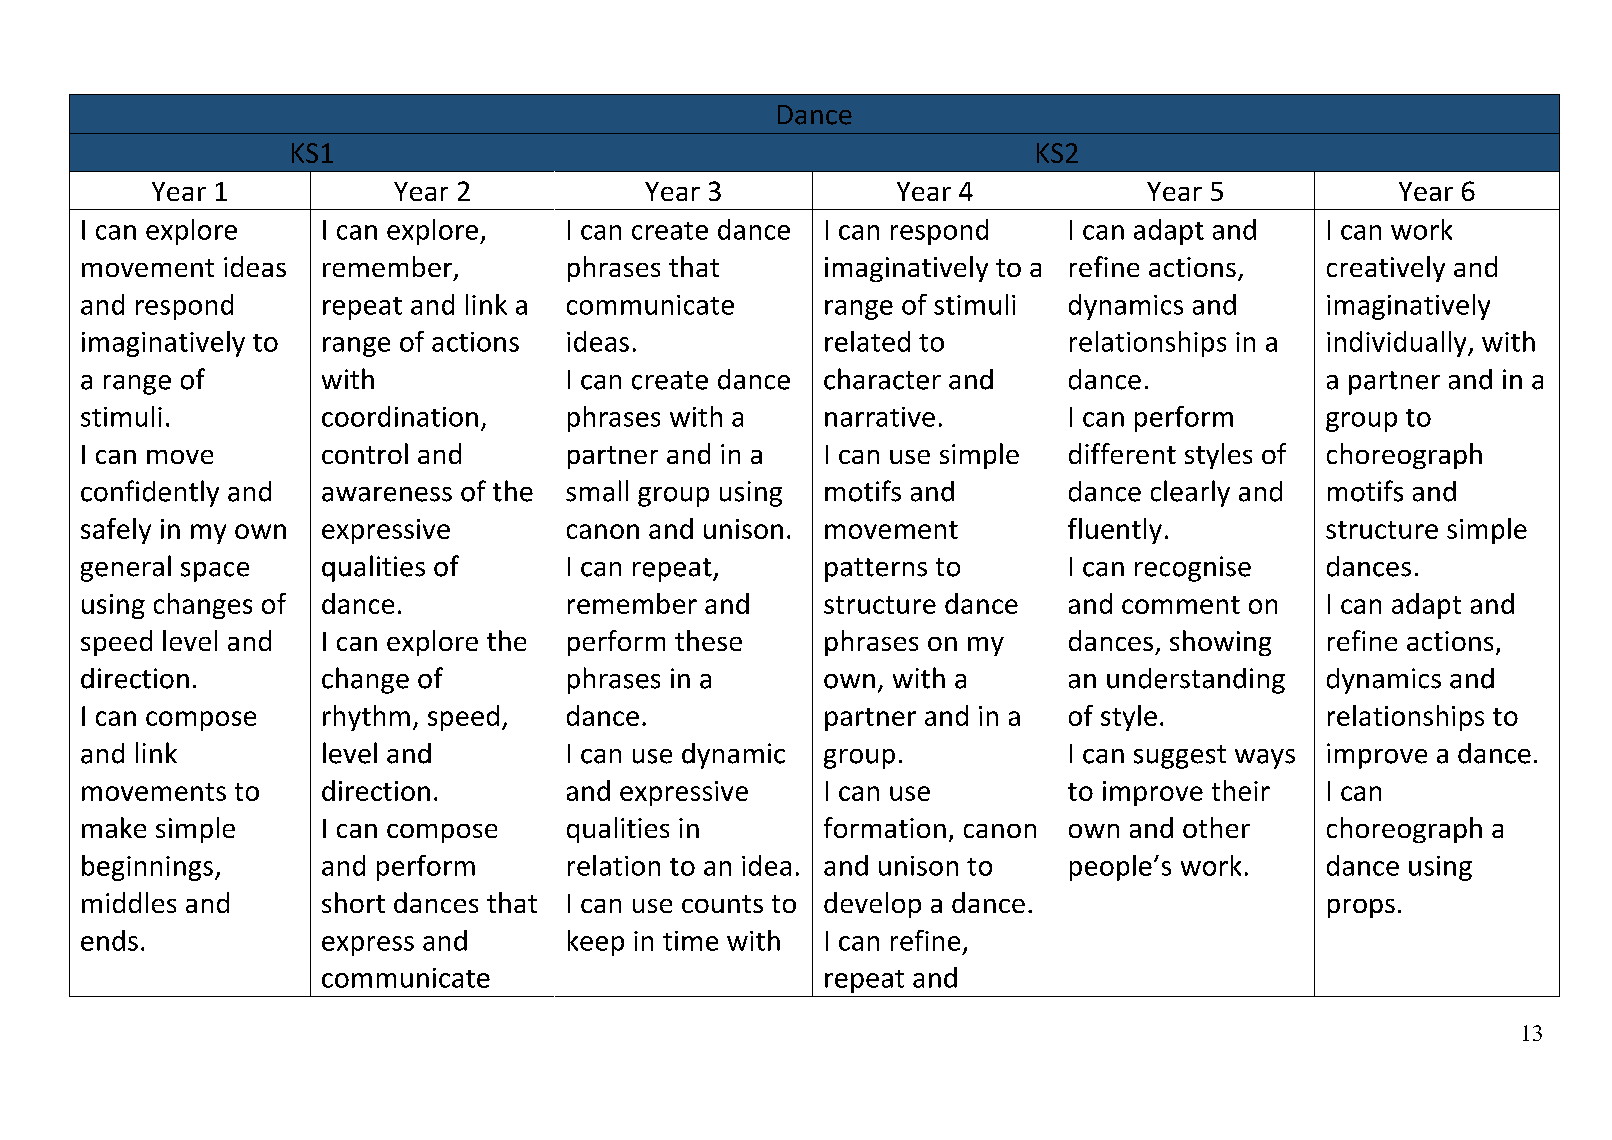 Image resolution: width=1612 pixels, height=1140 pixels. Describe the element at coordinates (366, 718) in the screenshot. I see `rhythm` at that location.
